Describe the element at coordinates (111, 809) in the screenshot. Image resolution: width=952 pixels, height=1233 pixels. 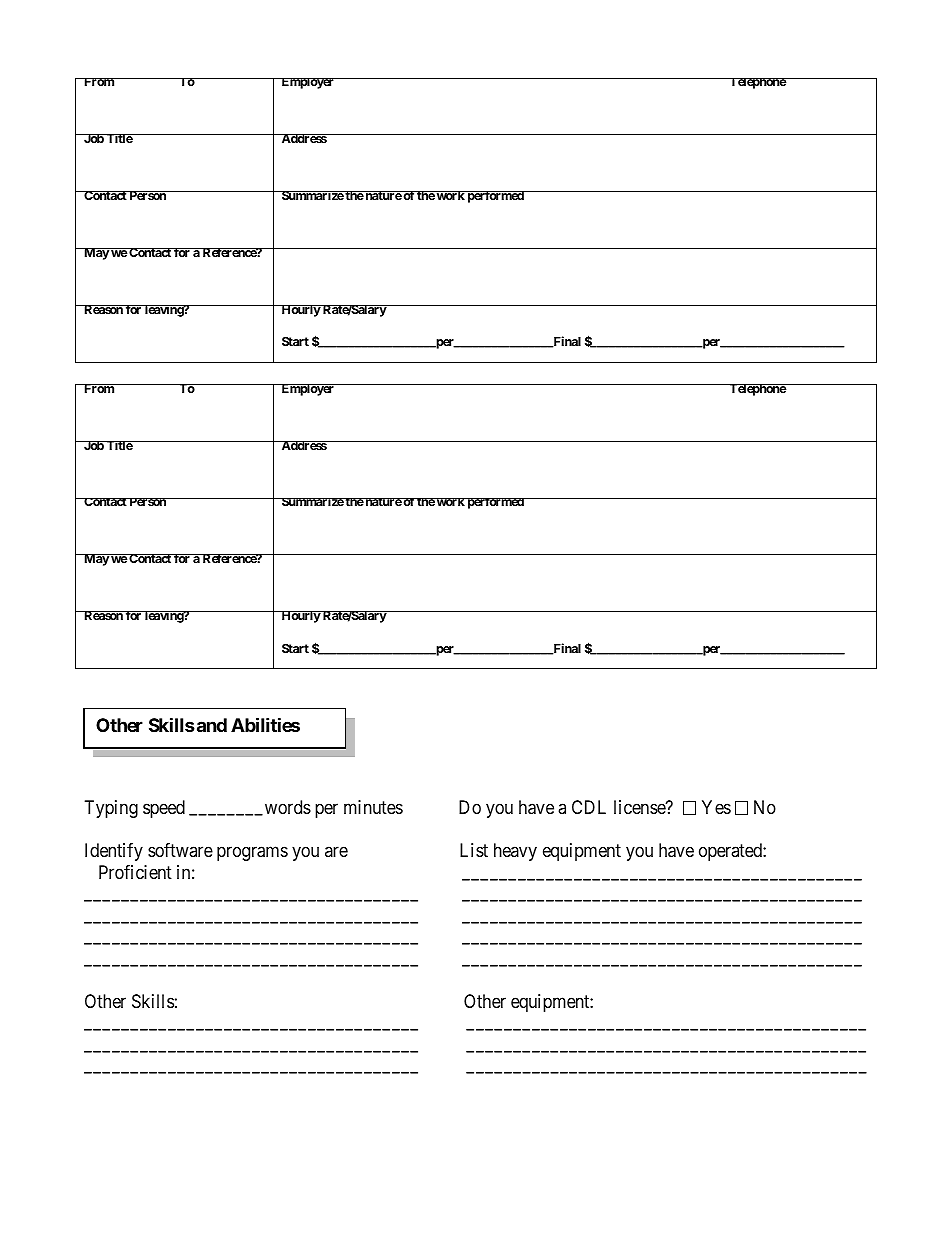
I see `Typing` at that location.
